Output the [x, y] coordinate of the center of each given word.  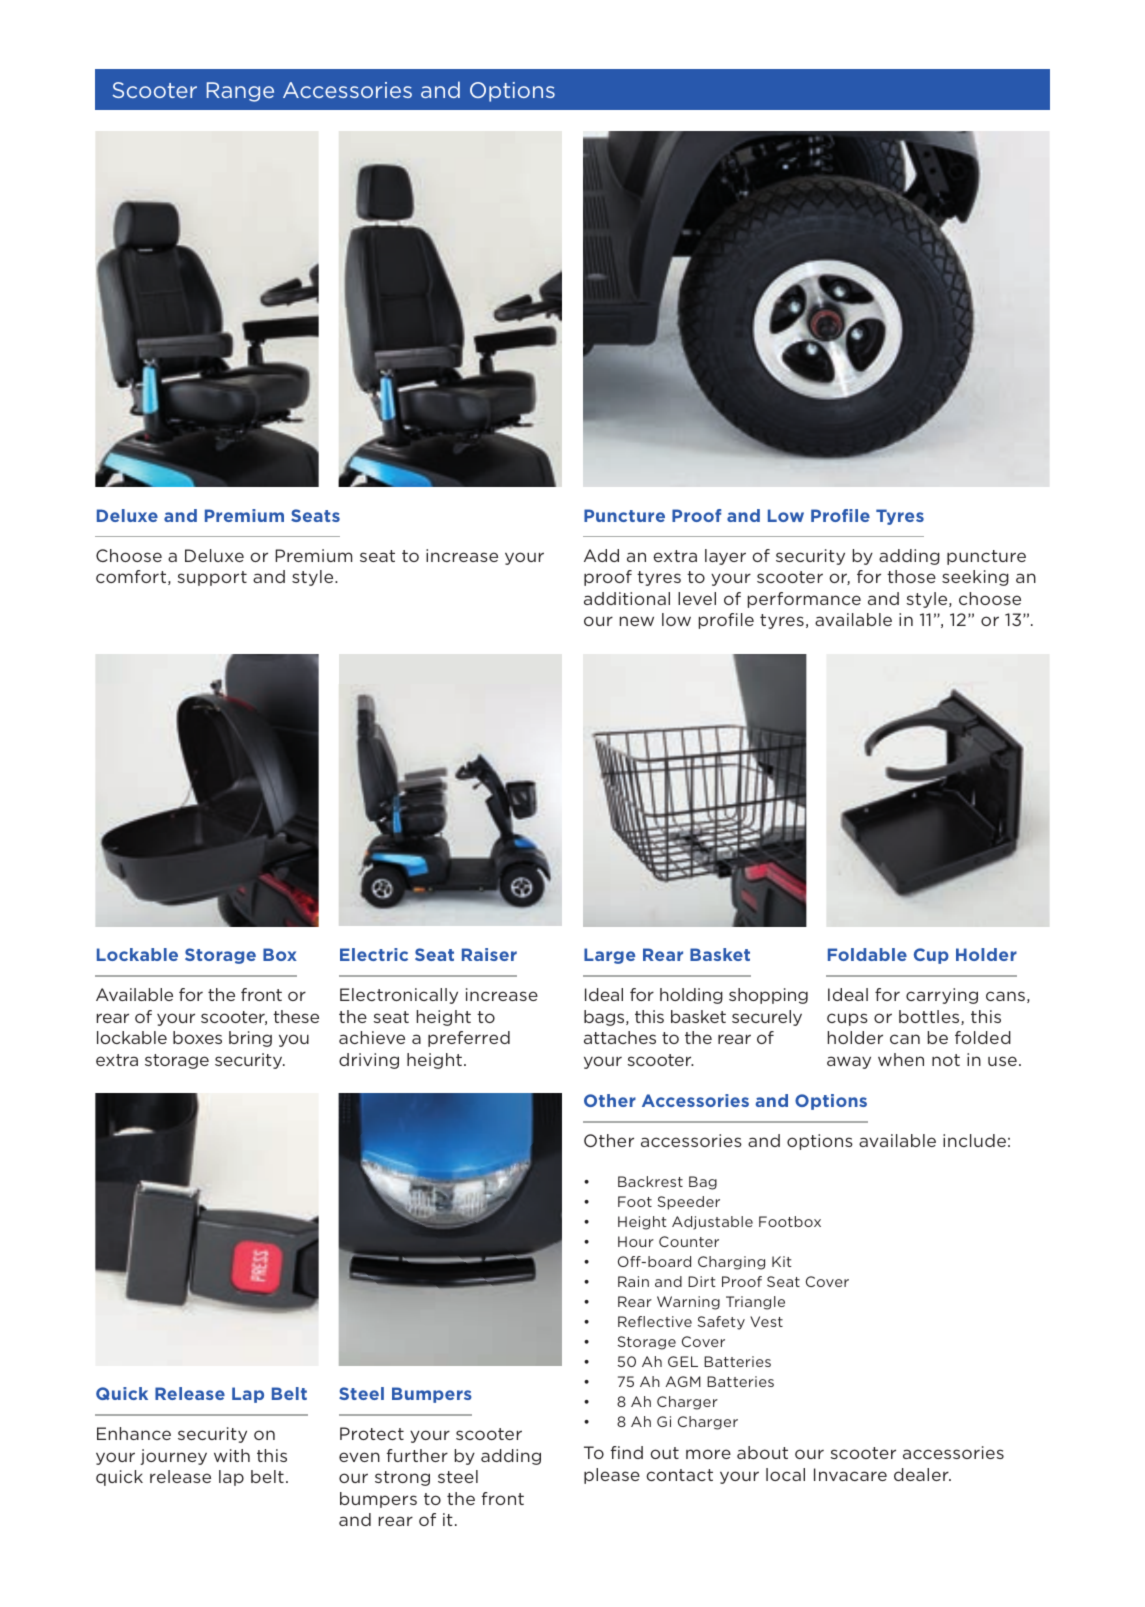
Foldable [867, 954]
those [911, 576]
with [232, 1455]
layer [725, 557]
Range [240, 92]
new [637, 621]
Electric [374, 954]
